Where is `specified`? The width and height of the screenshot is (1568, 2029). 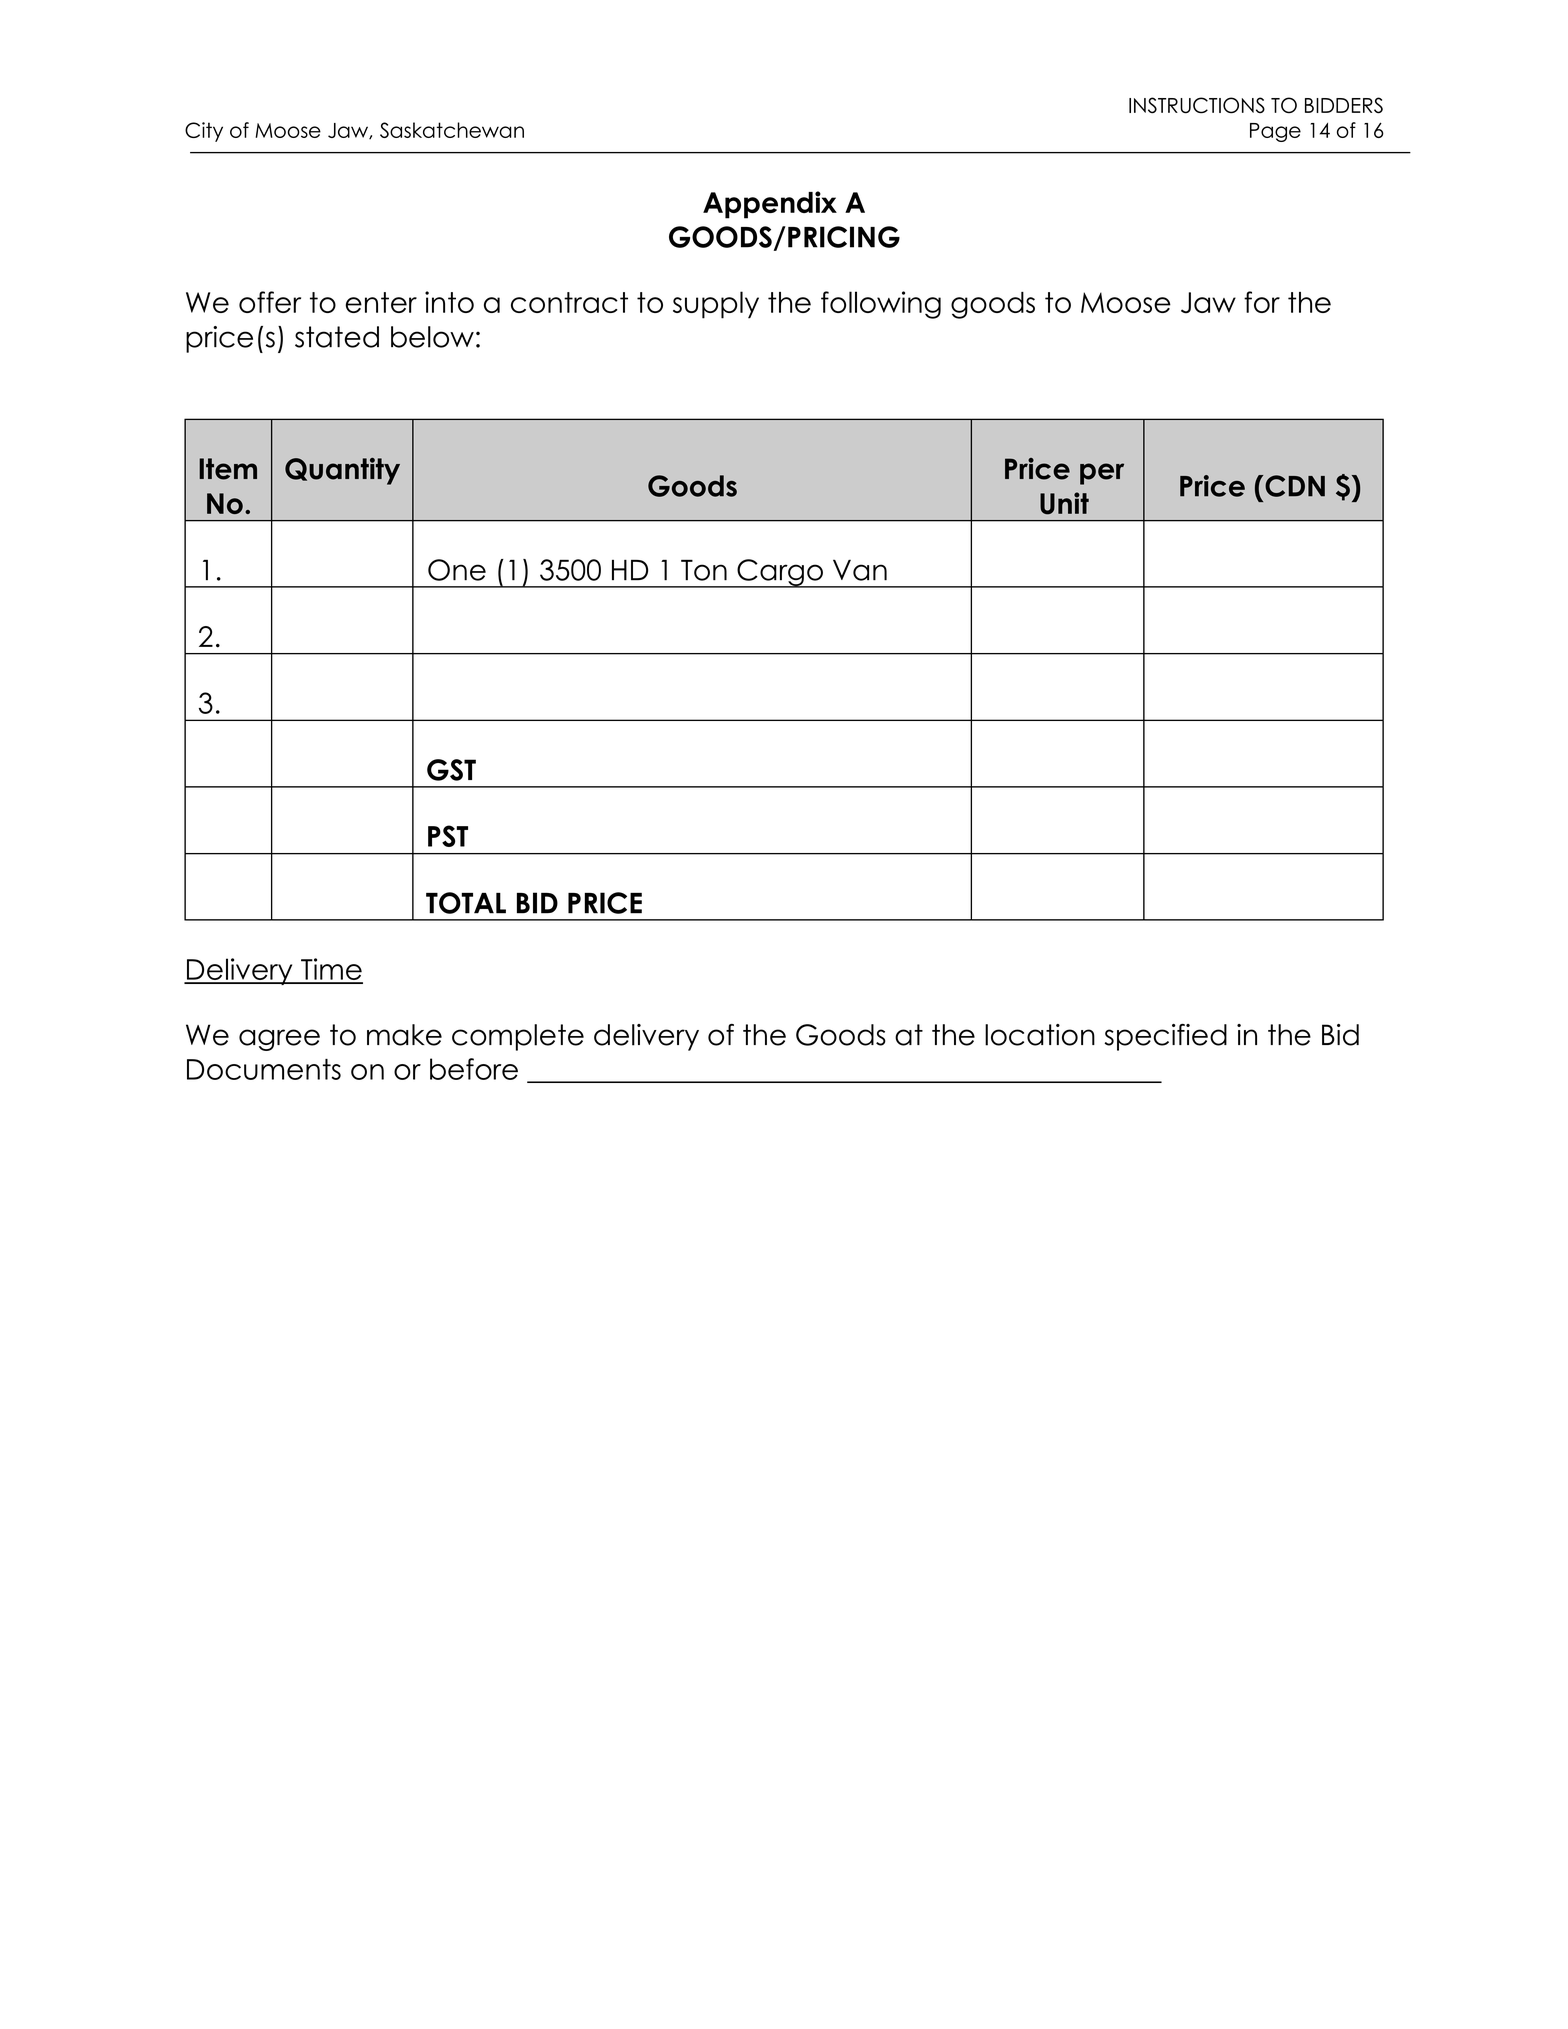
specified is located at coordinates (1165, 1037).
